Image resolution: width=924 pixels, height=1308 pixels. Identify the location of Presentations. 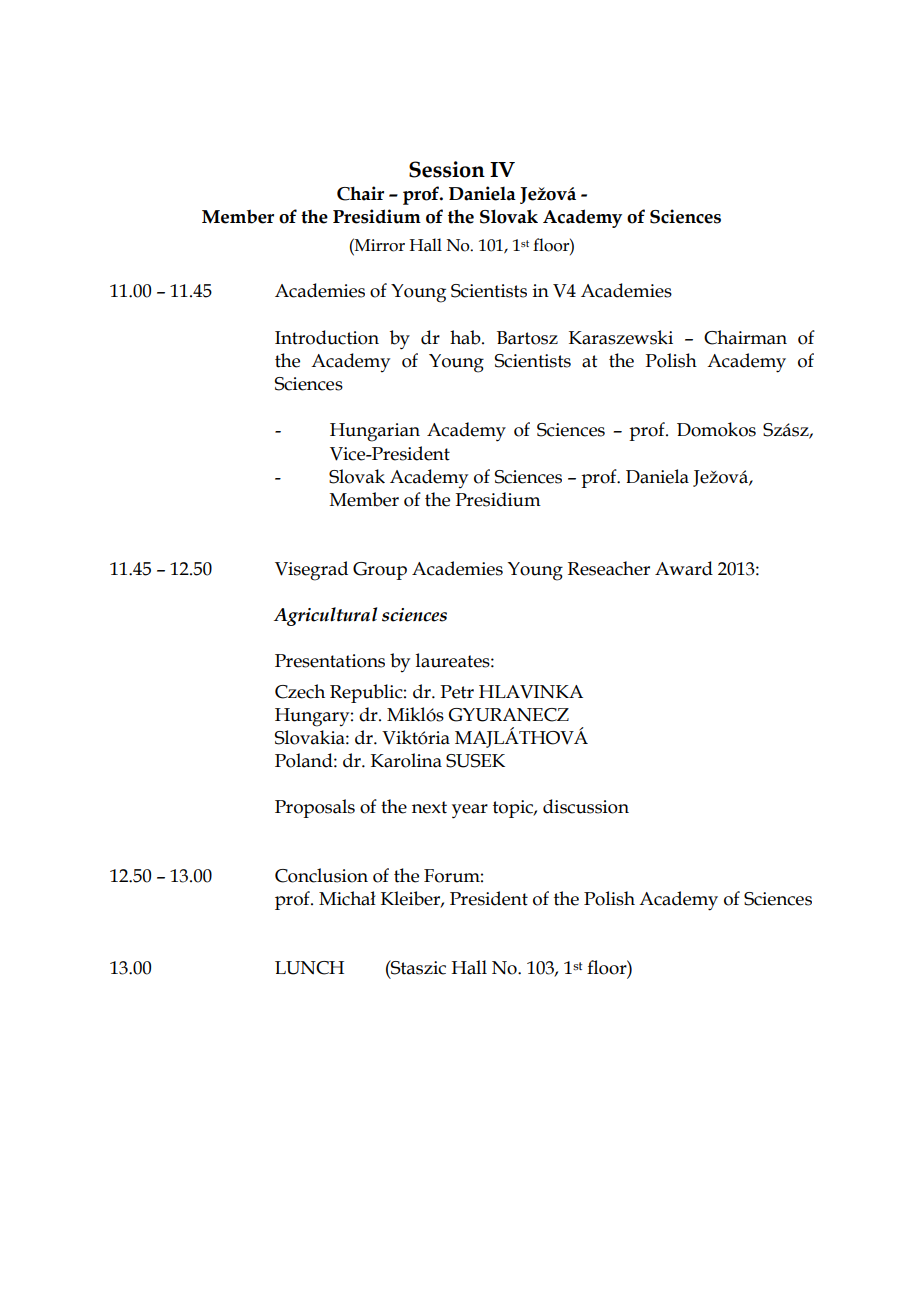
(330, 661).
